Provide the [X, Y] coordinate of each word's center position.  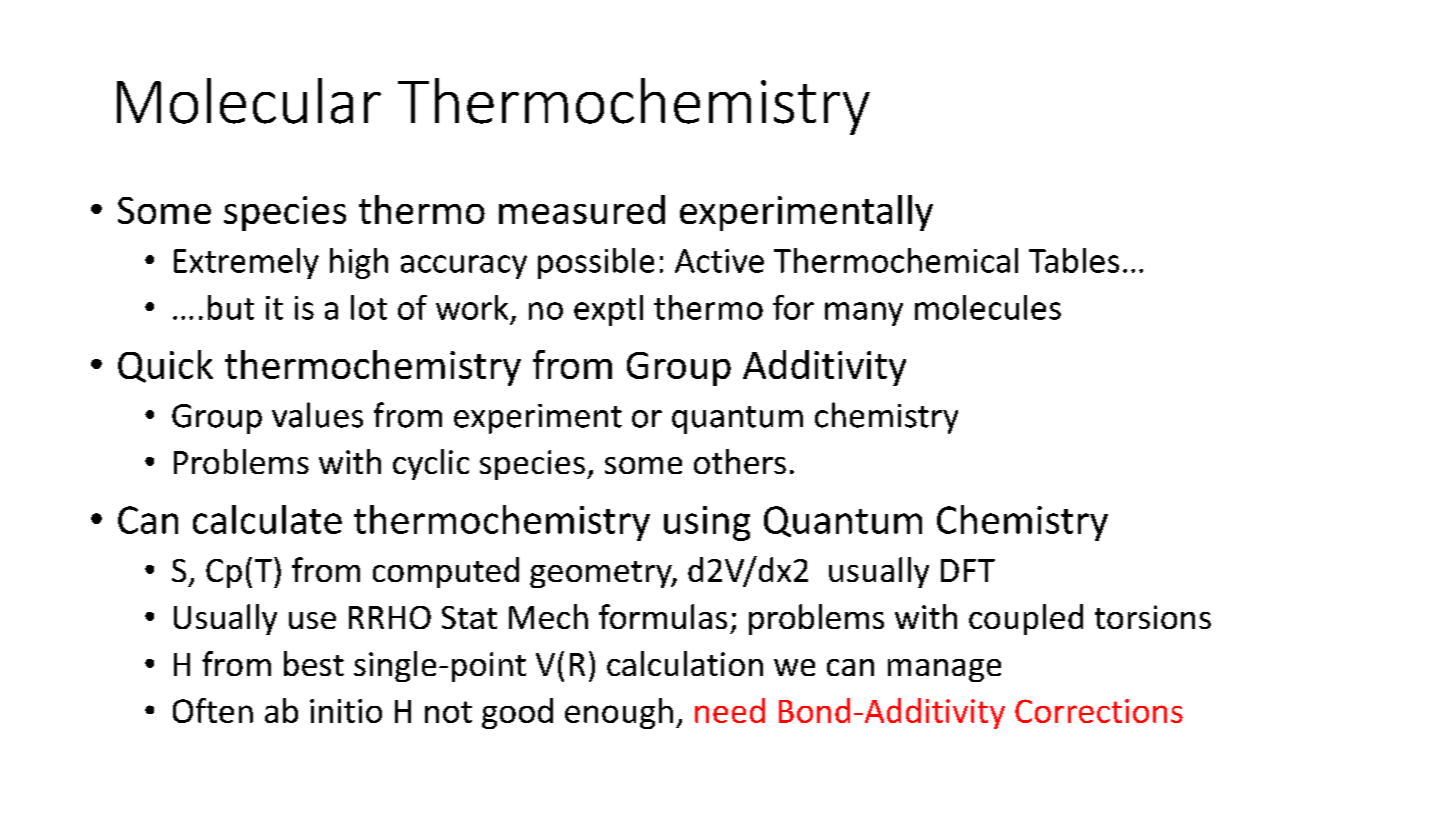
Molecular [249, 101]
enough [619, 713]
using [707, 523]
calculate [267, 519]
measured [582, 209]
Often [213, 710]
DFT [968, 570]
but [231, 307]
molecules [988, 307]
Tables [1074, 260]
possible [596, 263]
